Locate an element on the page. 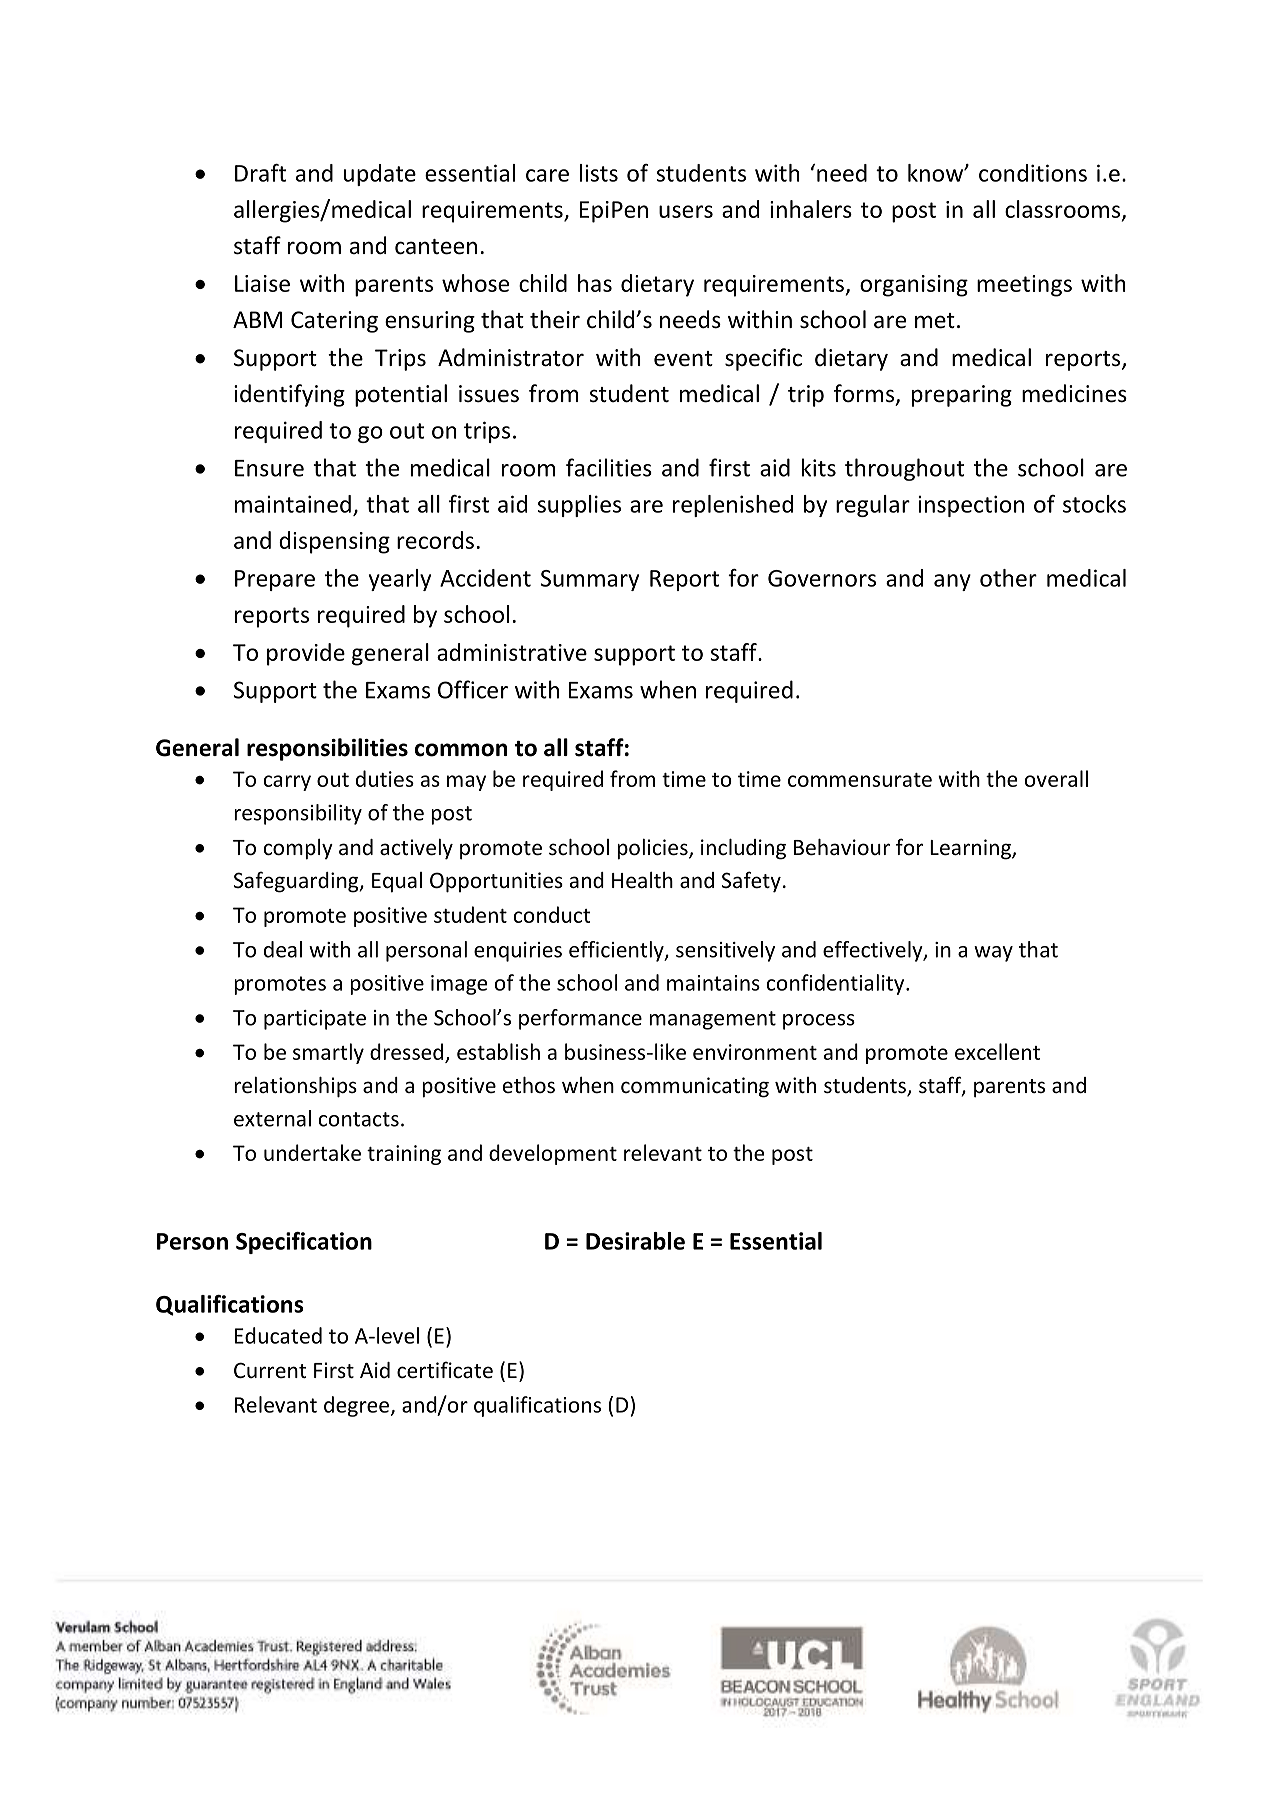  conditions is located at coordinates (1033, 173).
